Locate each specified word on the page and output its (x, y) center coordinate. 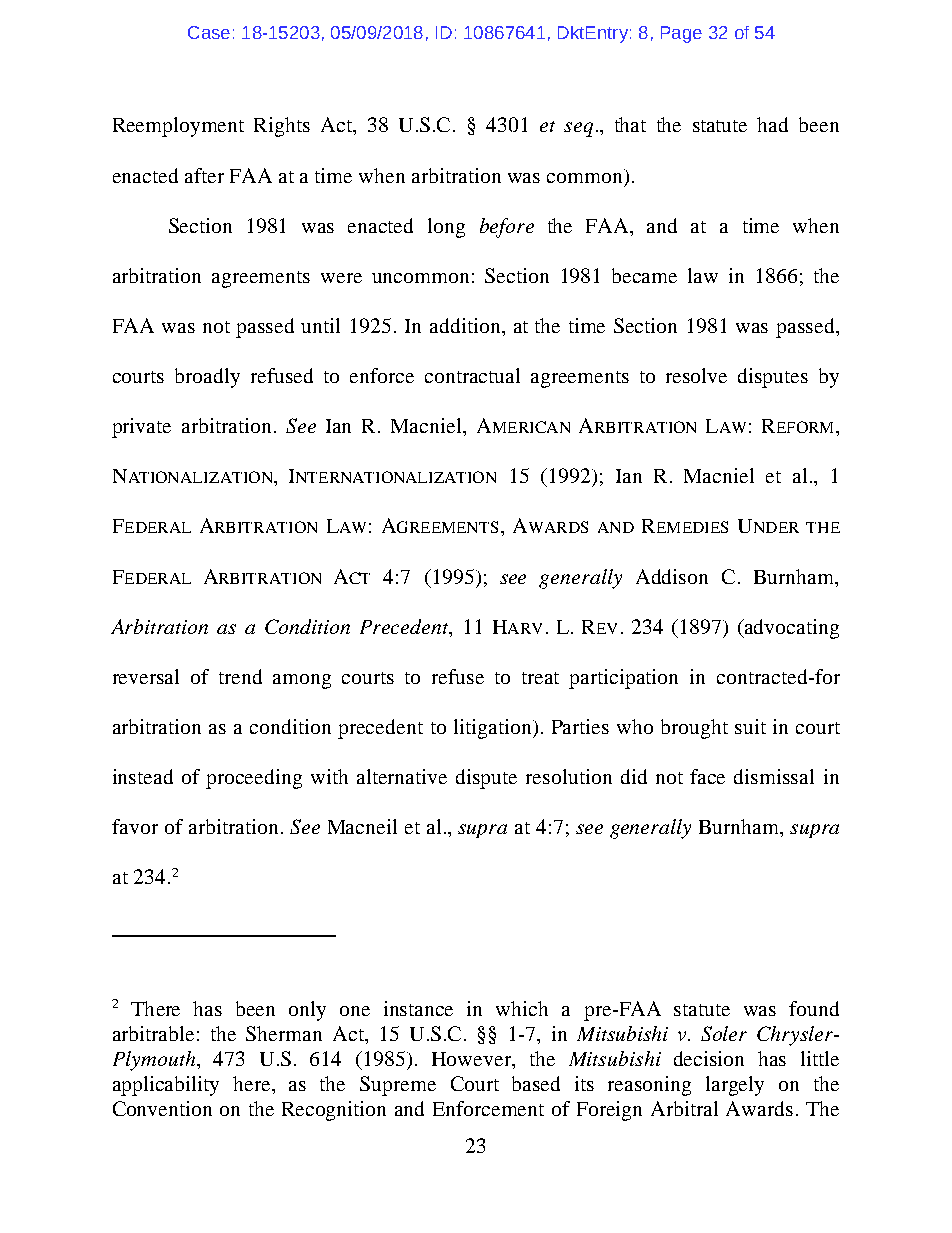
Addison (672, 576)
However (473, 1060)
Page (681, 34)
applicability (166, 1086)
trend (240, 676)
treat (540, 678)
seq (578, 129)
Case (209, 32)
